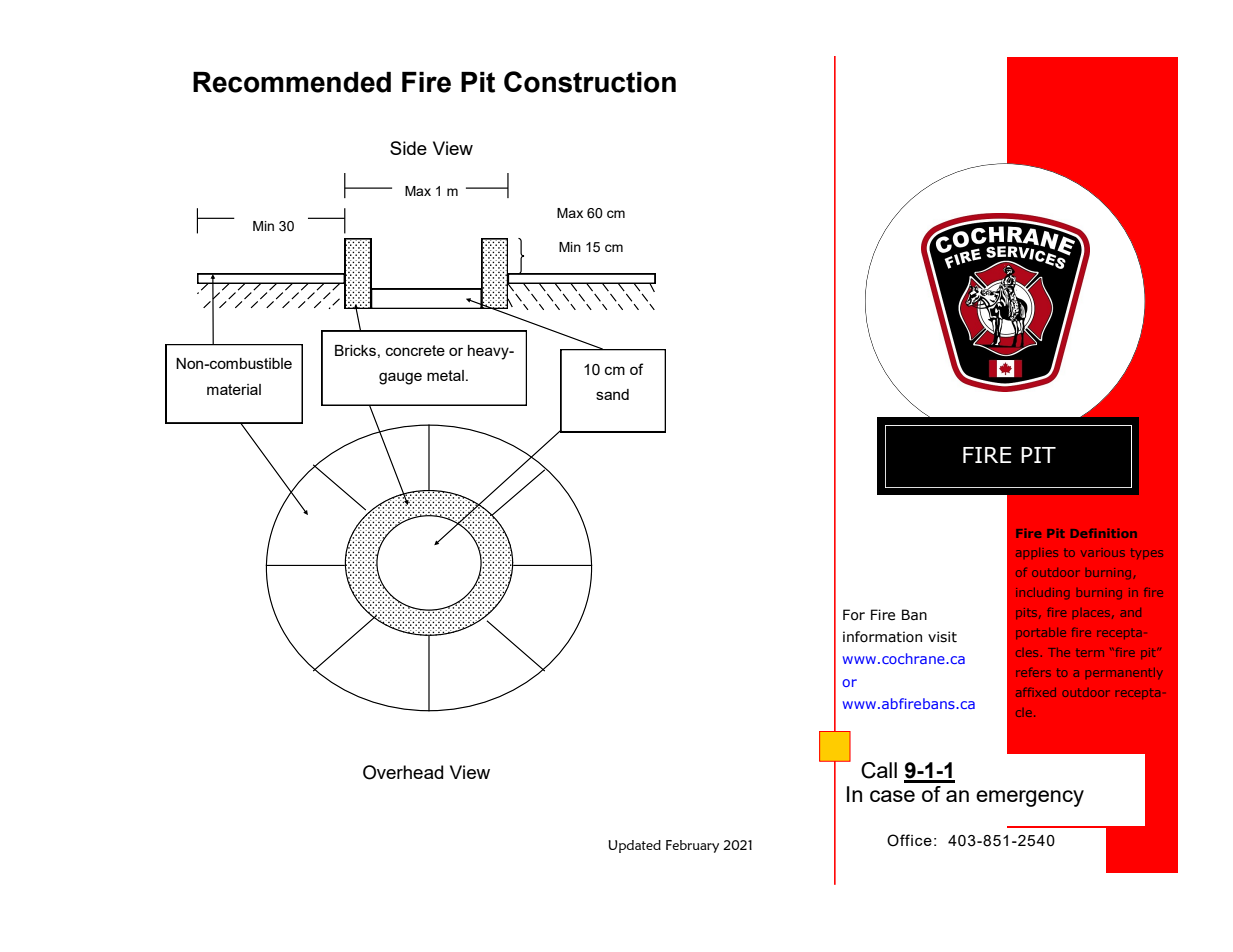  What do you see at coordinates (408, 148) in the document?
I see `Side` at bounding box center [408, 148].
